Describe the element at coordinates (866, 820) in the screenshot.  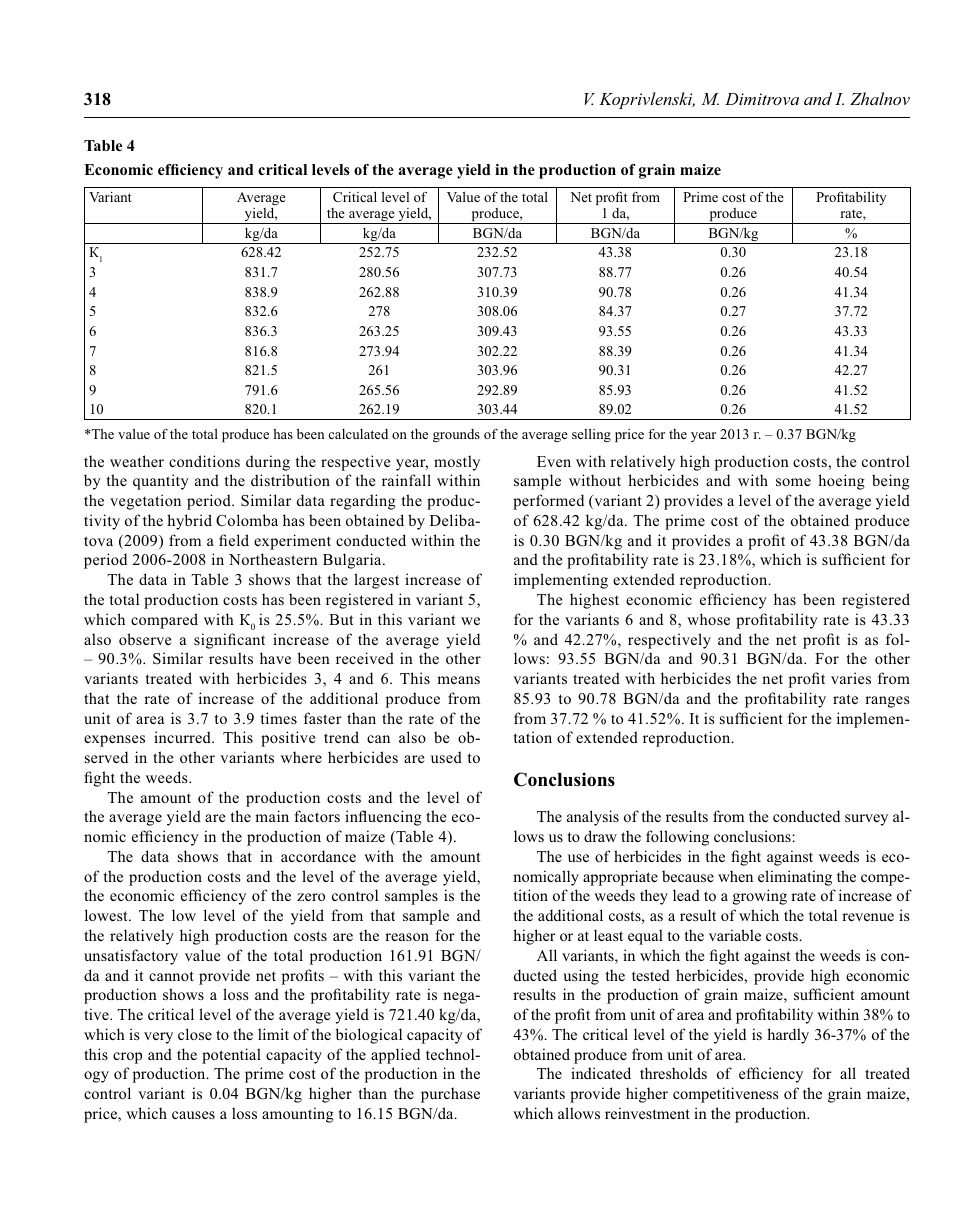
I see `survey` at that location.
